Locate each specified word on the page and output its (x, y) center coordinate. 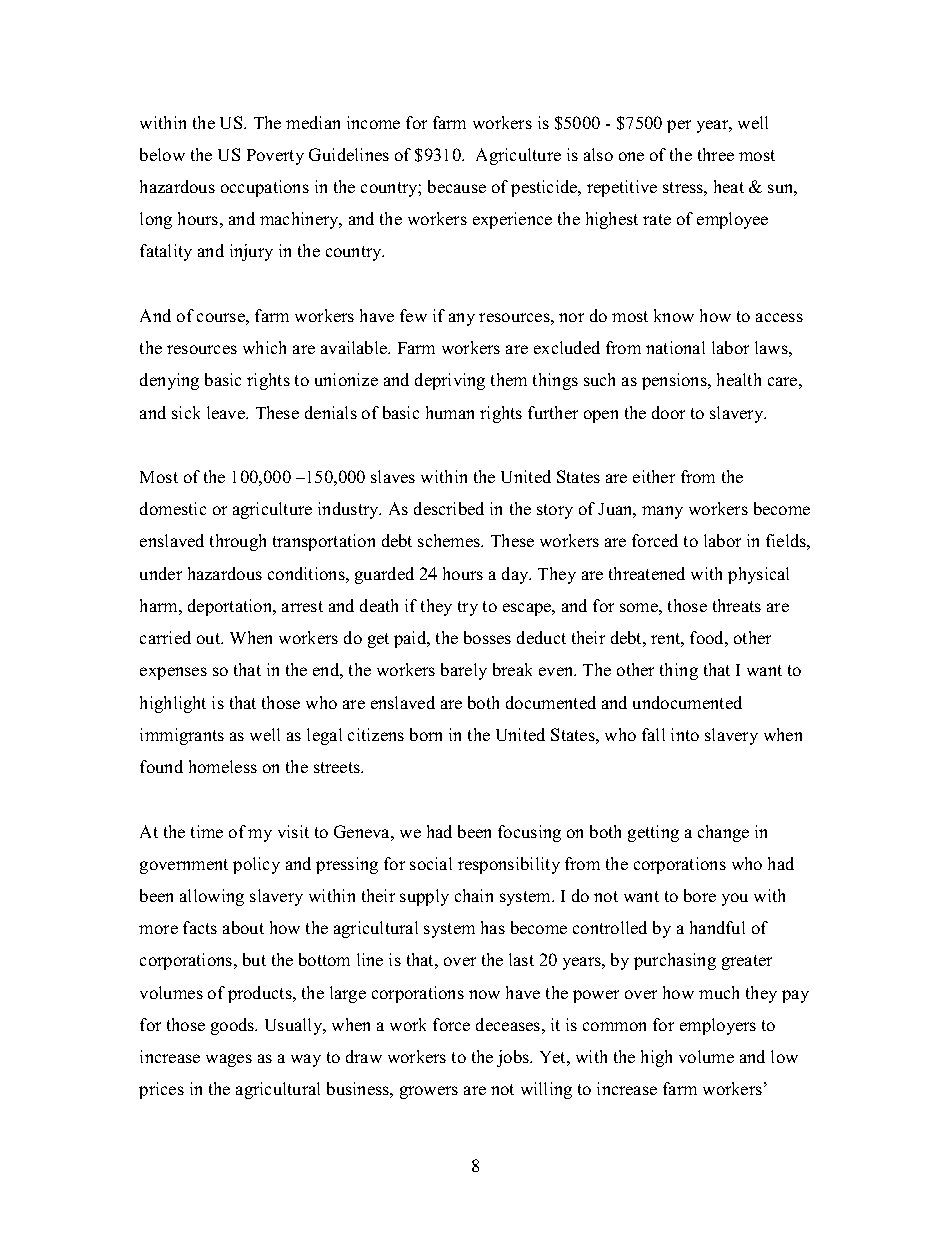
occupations (265, 188)
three (716, 154)
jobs (514, 1058)
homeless (223, 766)
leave (227, 412)
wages (229, 1060)
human (450, 412)
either (654, 476)
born (426, 734)
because (457, 186)
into (685, 734)
